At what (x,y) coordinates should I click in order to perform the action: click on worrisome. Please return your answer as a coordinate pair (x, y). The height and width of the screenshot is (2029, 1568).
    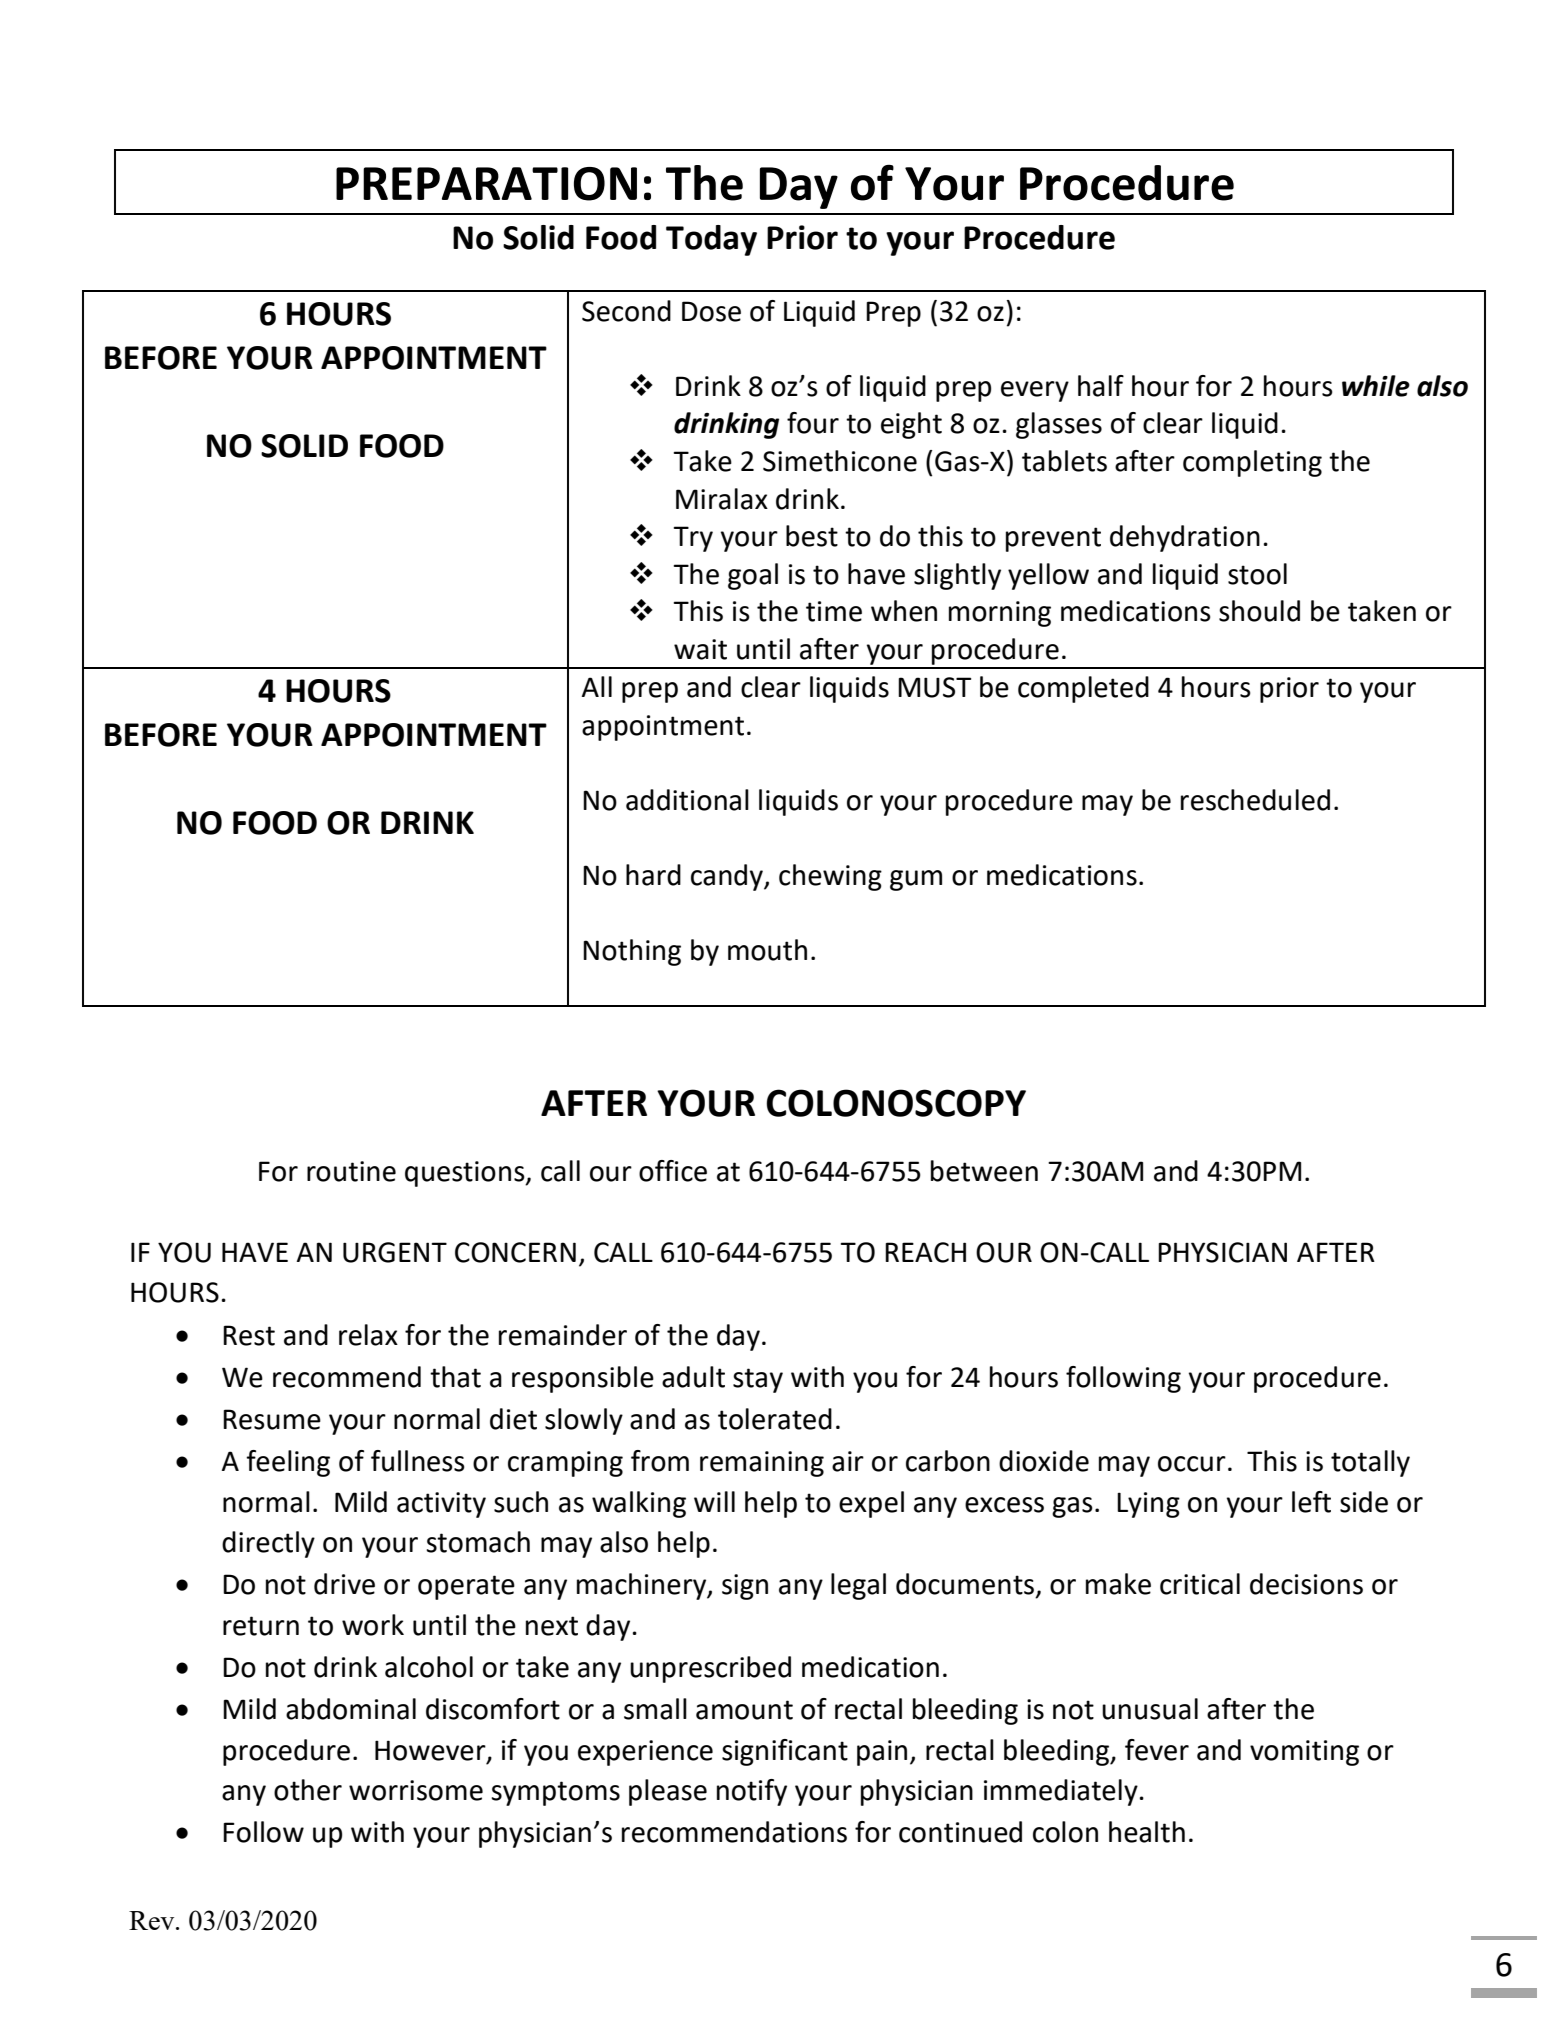
    Looking at the image, I should click on (416, 1790).
